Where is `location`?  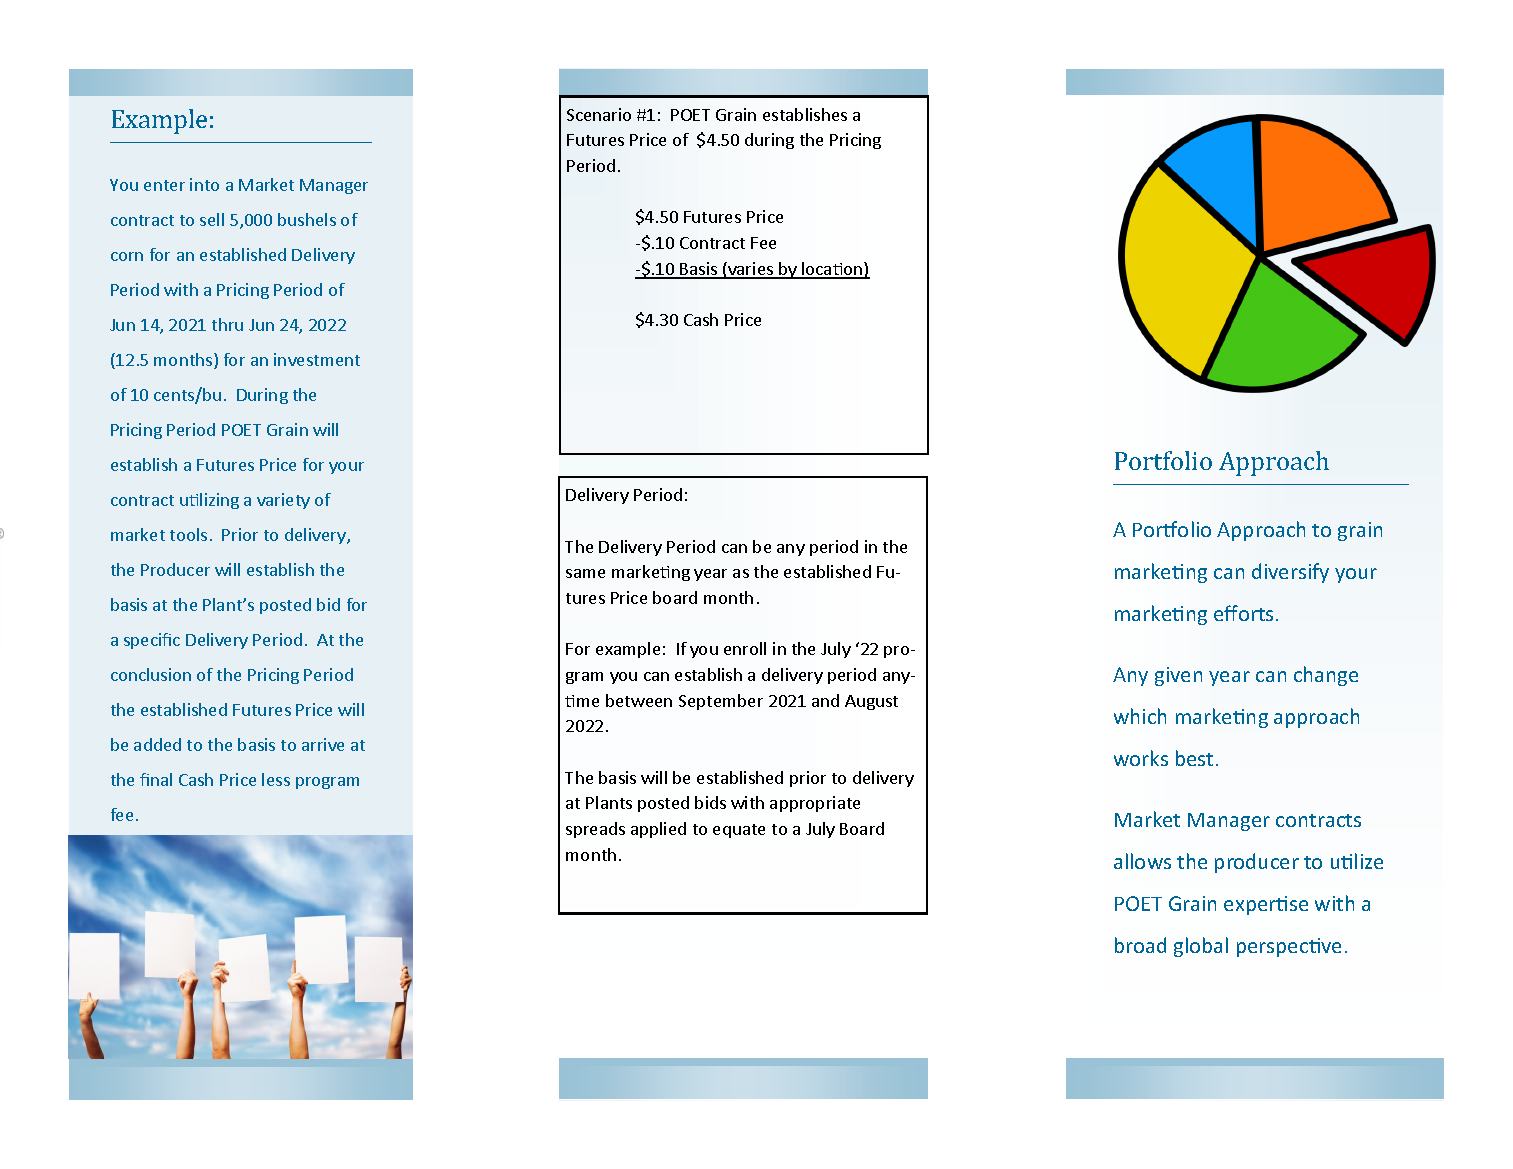
location is located at coordinates (832, 270).
